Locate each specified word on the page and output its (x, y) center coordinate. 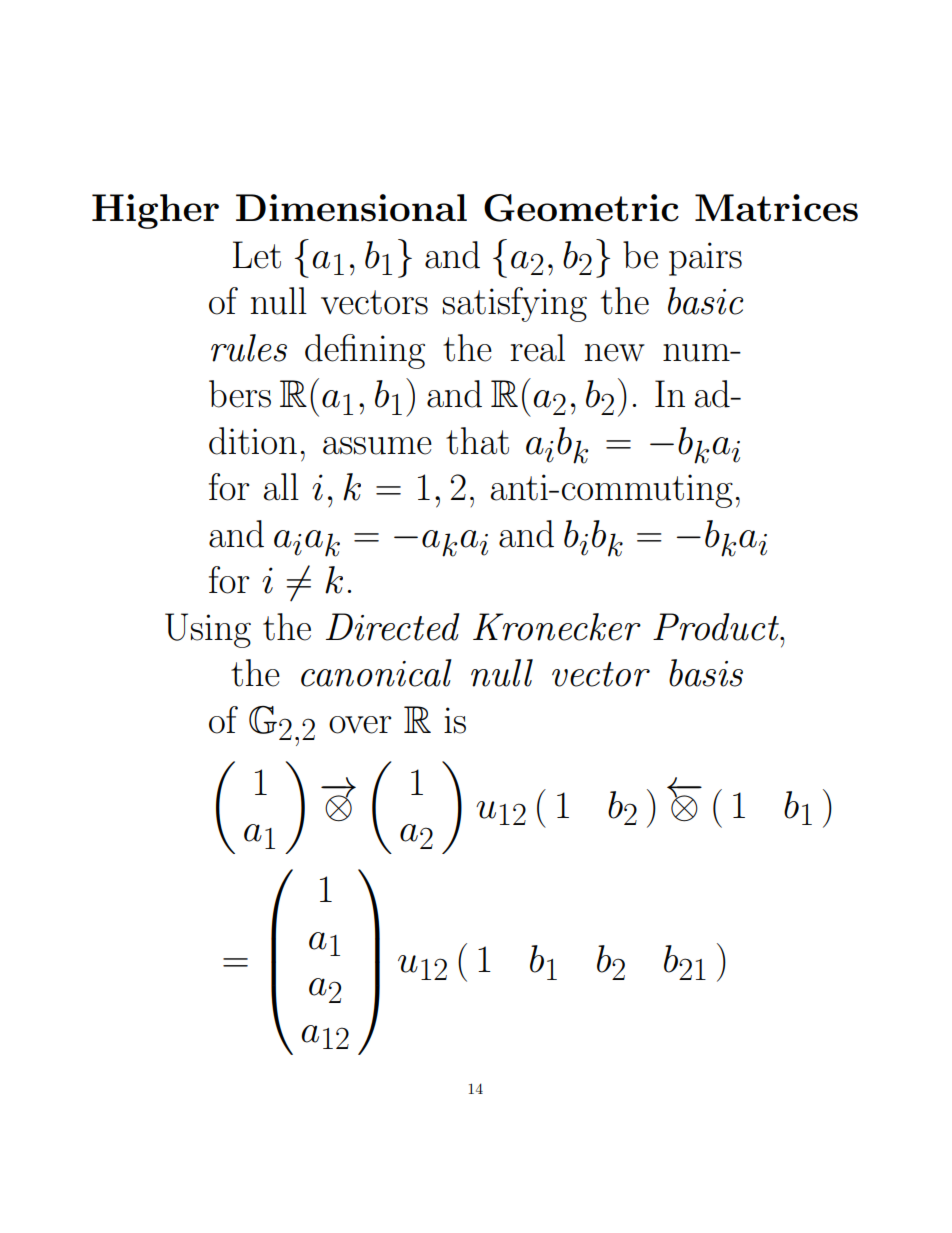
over (360, 725)
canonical (376, 673)
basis (706, 673)
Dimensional (351, 208)
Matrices (776, 208)
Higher (155, 211)
